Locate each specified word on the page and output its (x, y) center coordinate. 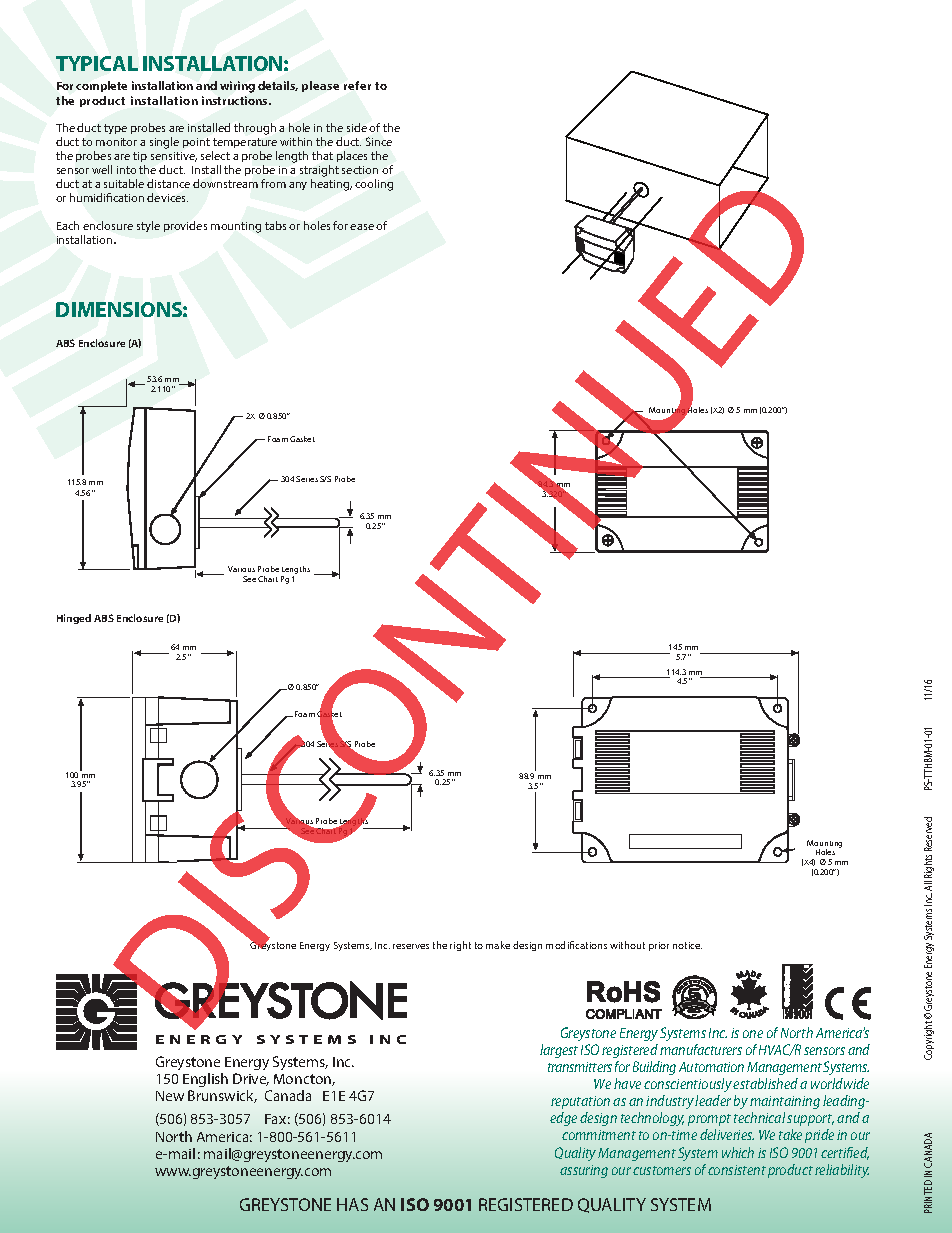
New (170, 1096)
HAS (352, 1204)
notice (687, 945)
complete (101, 86)
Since (379, 141)
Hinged (74, 619)
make (498, 945)
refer (357, 85)
